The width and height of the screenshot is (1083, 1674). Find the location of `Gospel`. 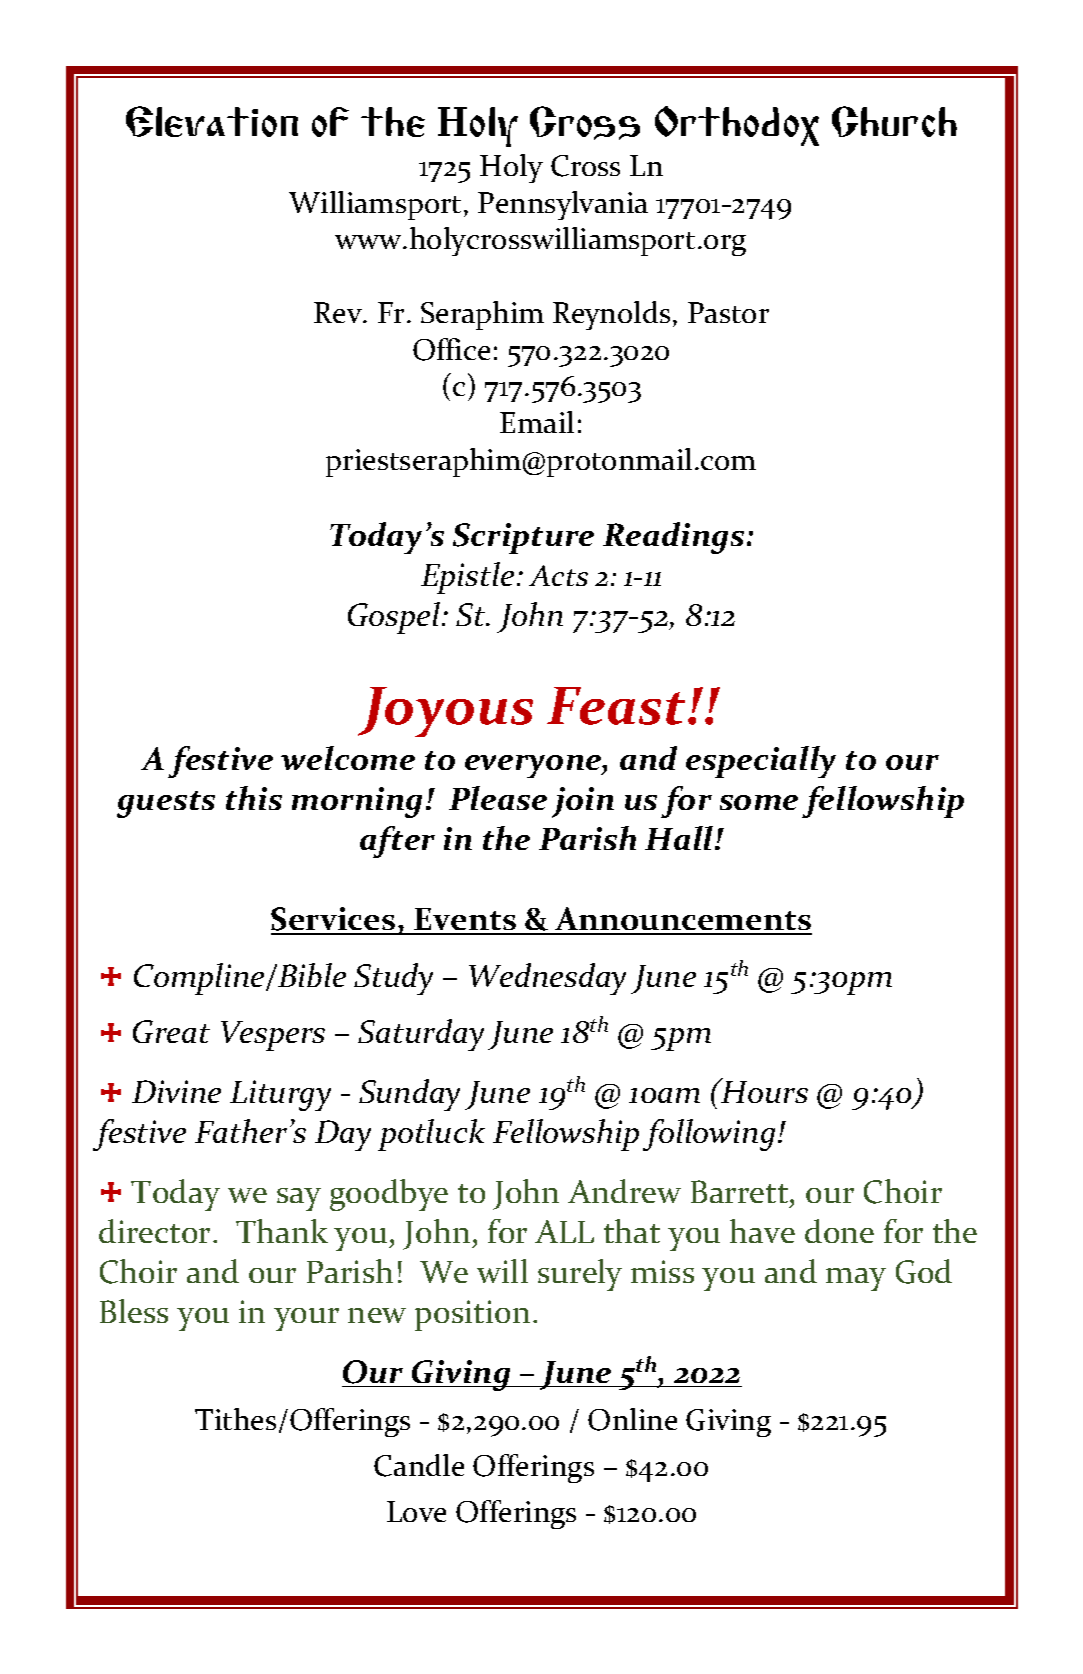

Gospel is located at coordinates (395, 618).
